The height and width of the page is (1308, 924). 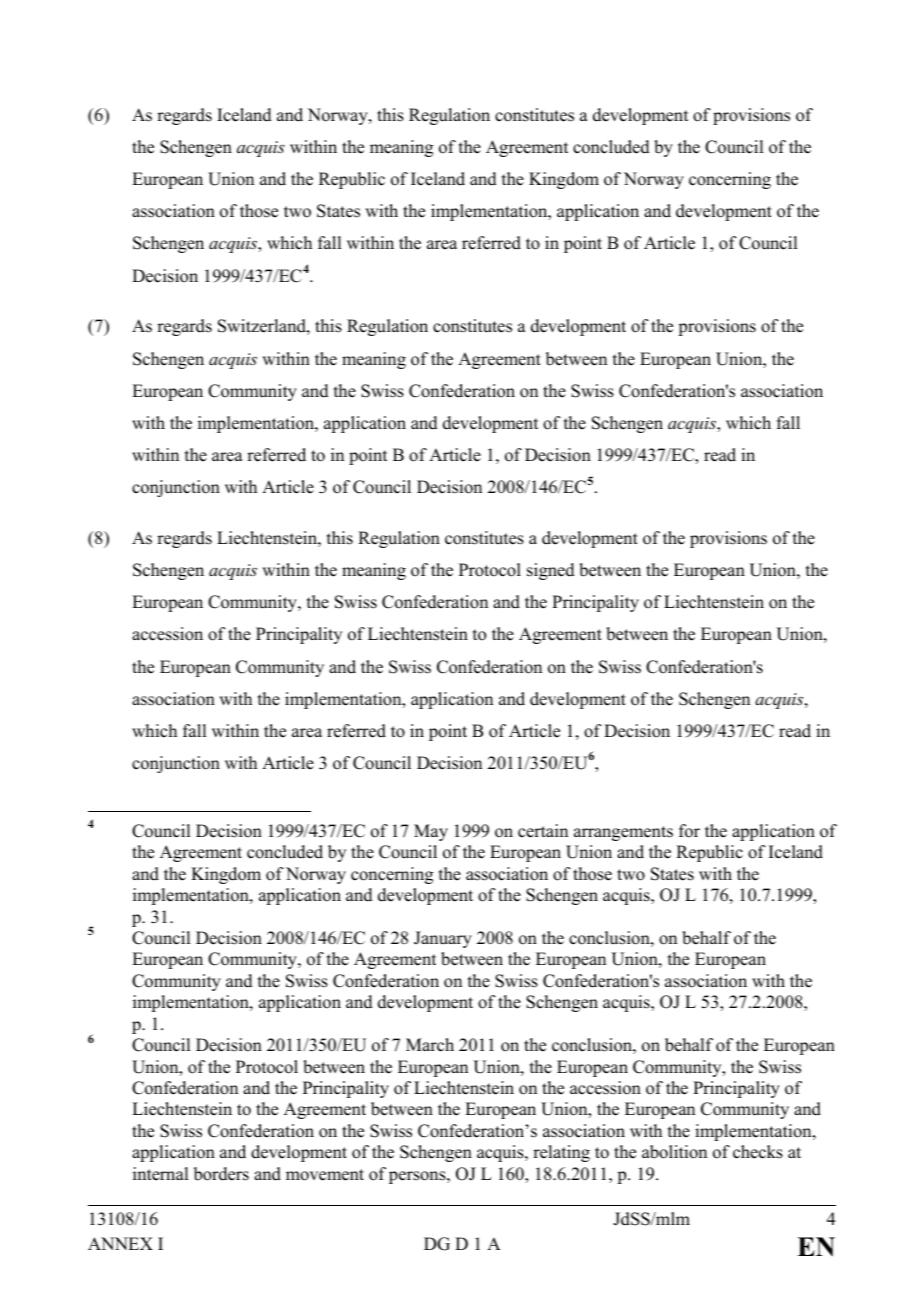 What do you see at coordinates (221, 1174) in the page?
I see `borders` at bounding box center [221, 1174].
